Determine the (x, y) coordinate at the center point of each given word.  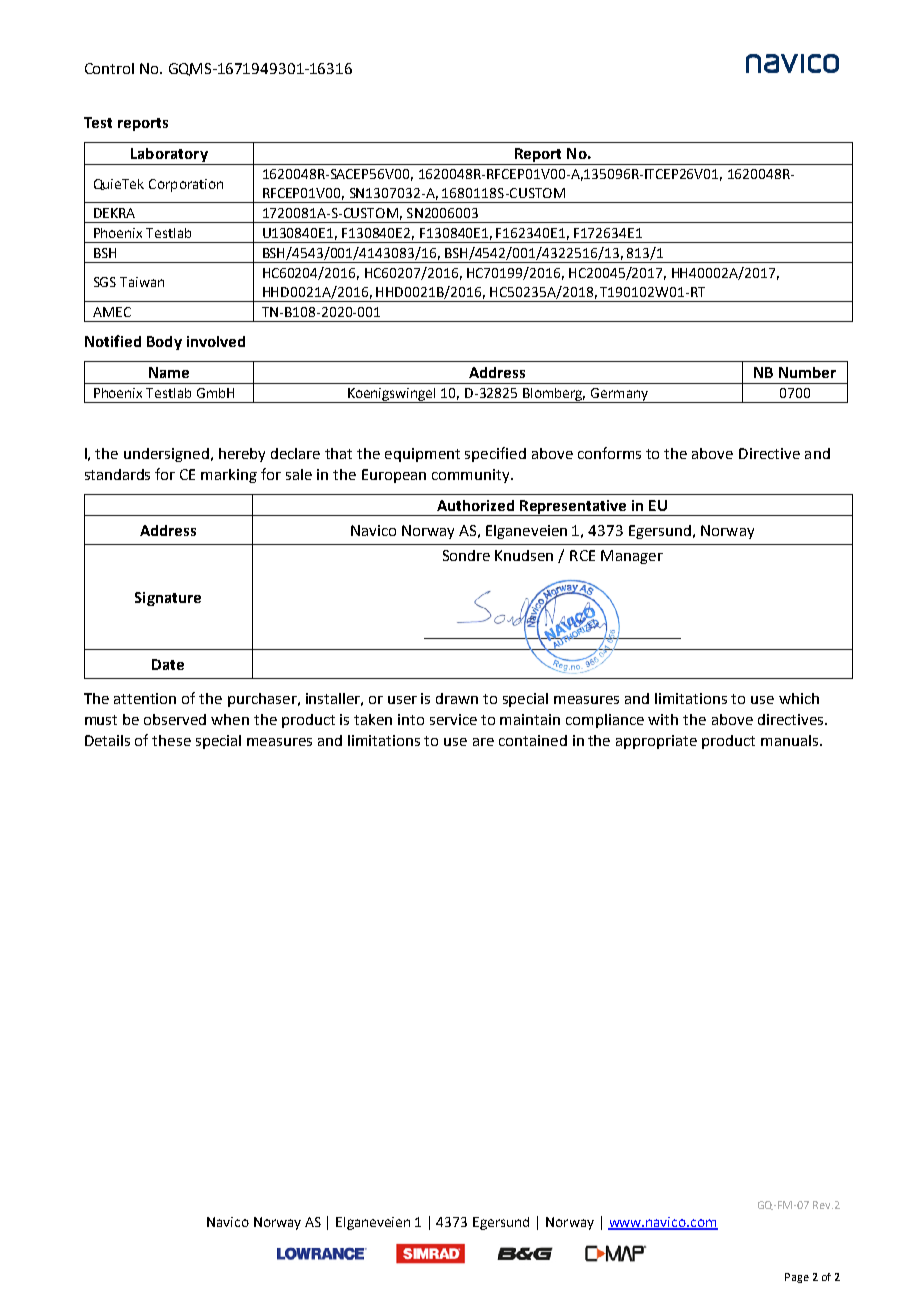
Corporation (186, 185)
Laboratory (169, 156)
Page (797, 1278)
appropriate (656, 742)
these (171, 740)
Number (807, 372)
